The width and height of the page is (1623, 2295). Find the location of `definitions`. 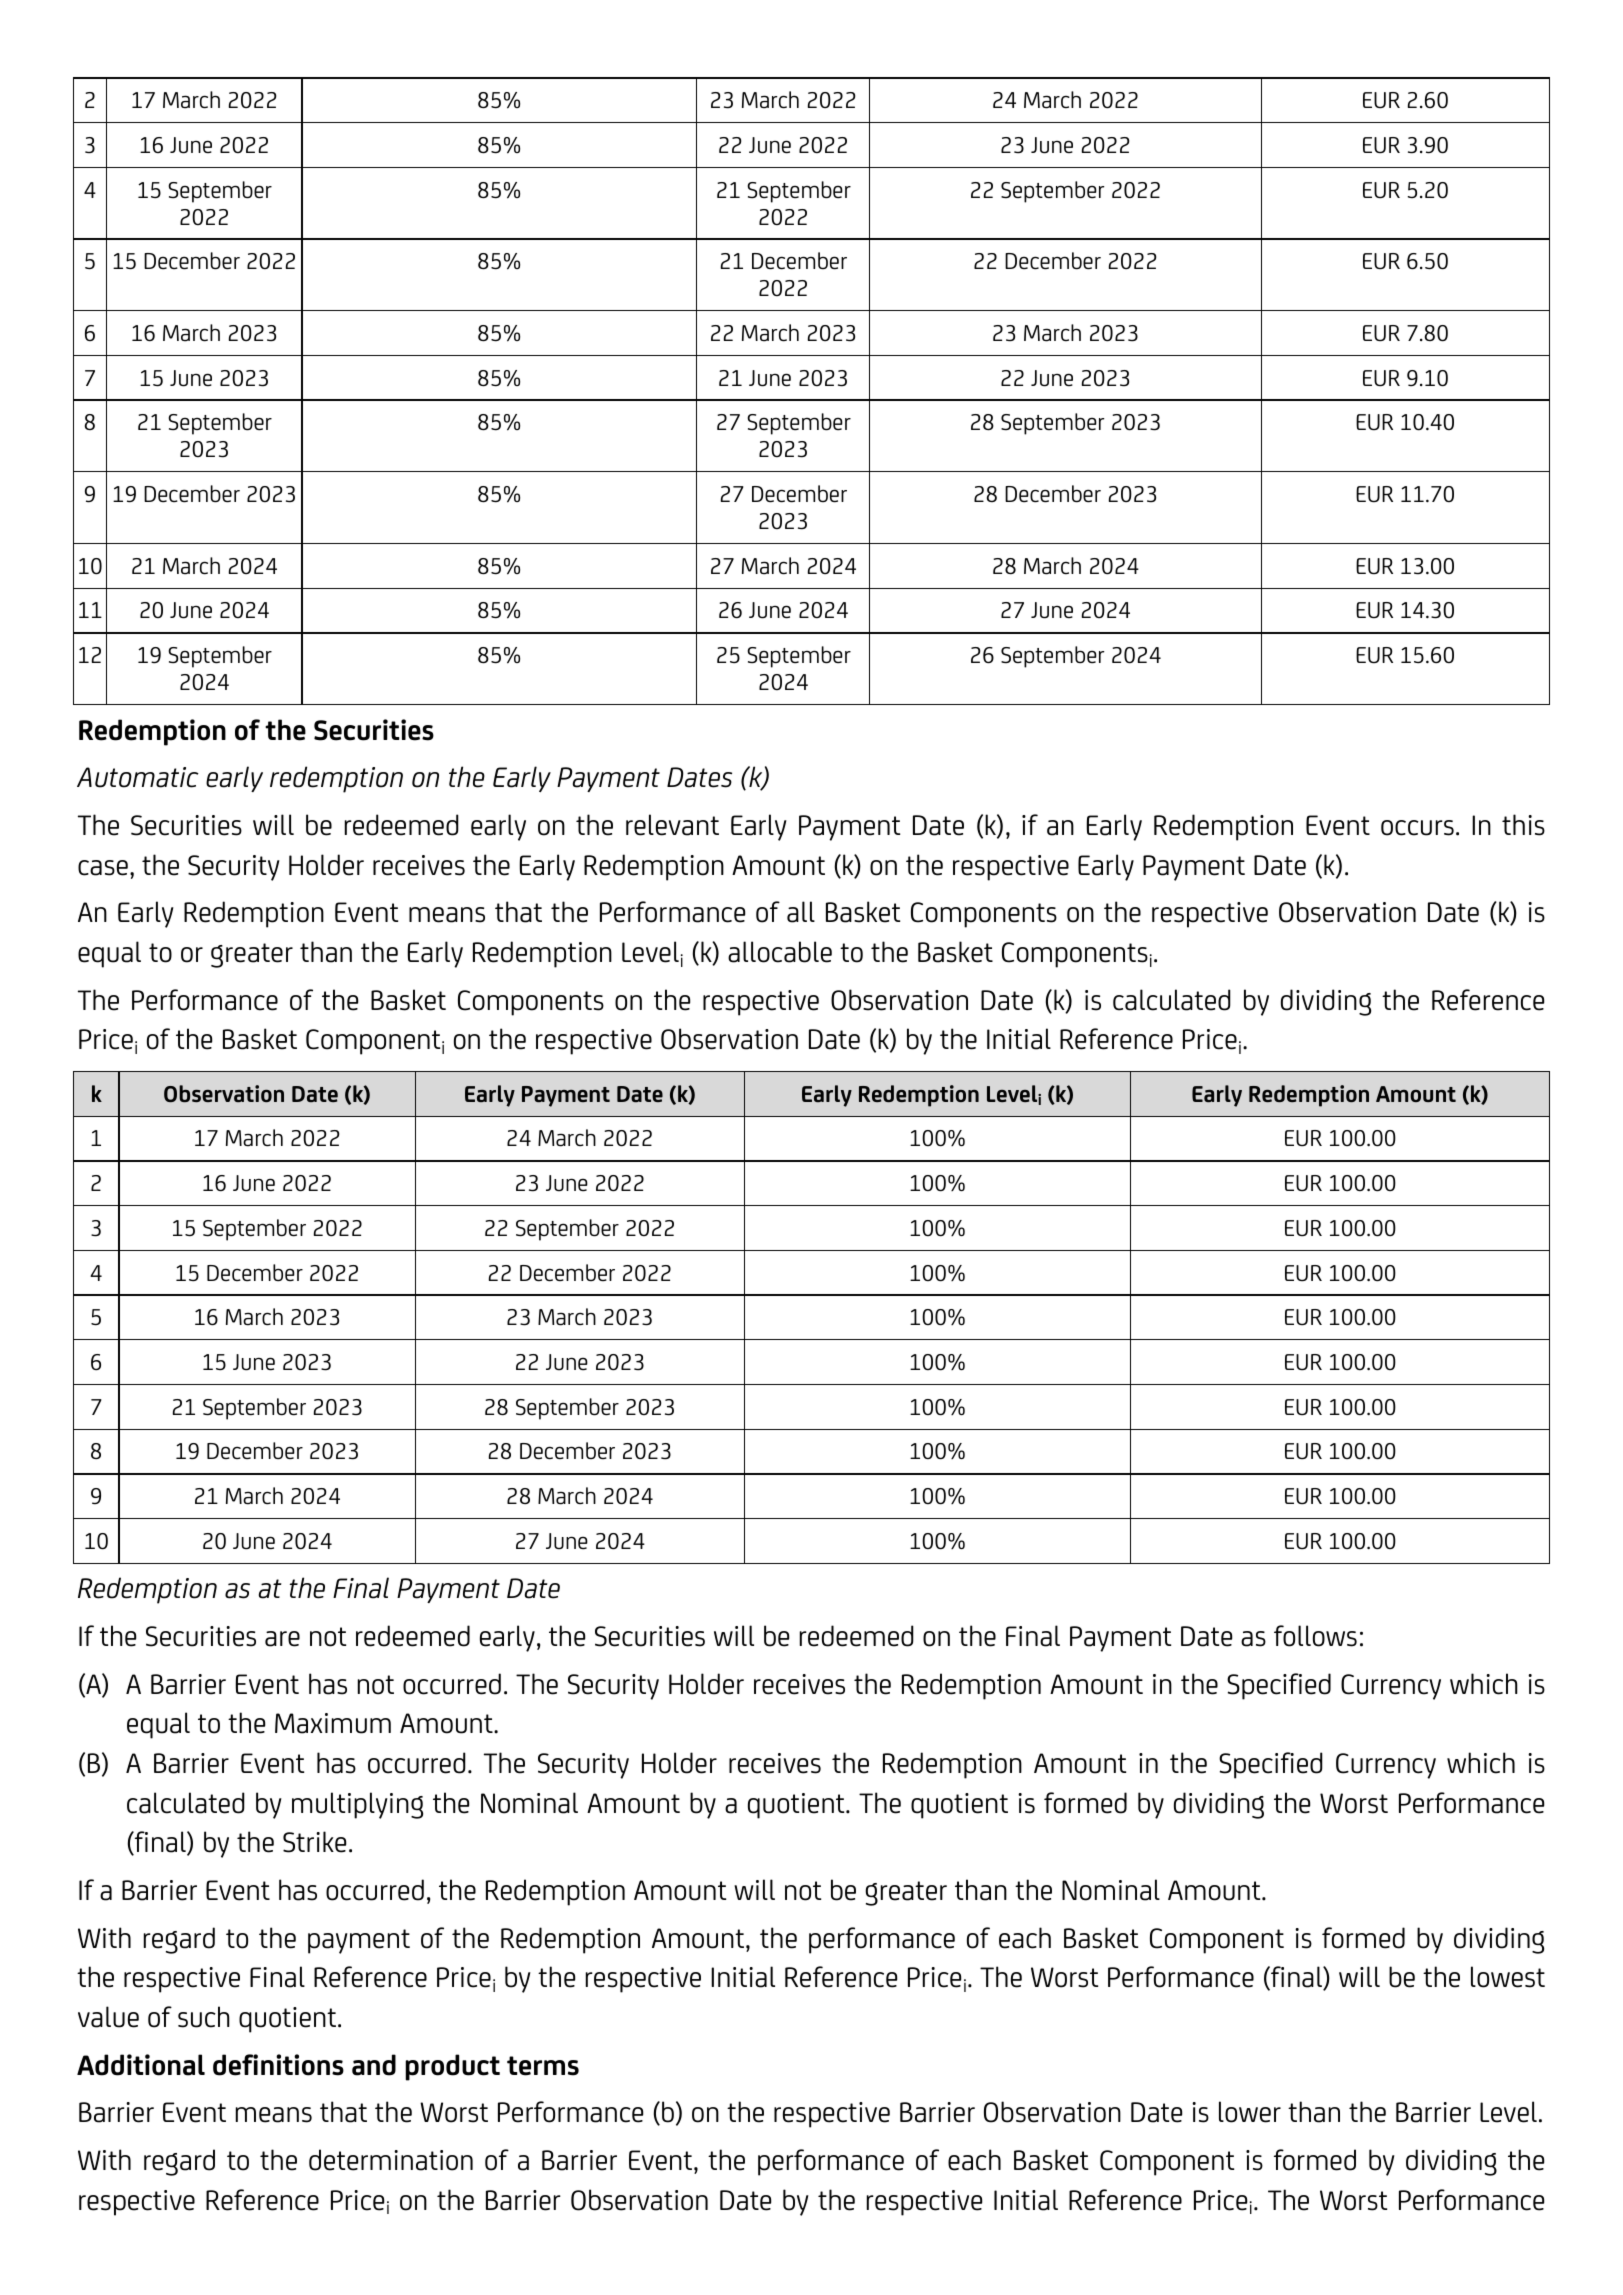

definitions is located at coordinates (278, 2065).
